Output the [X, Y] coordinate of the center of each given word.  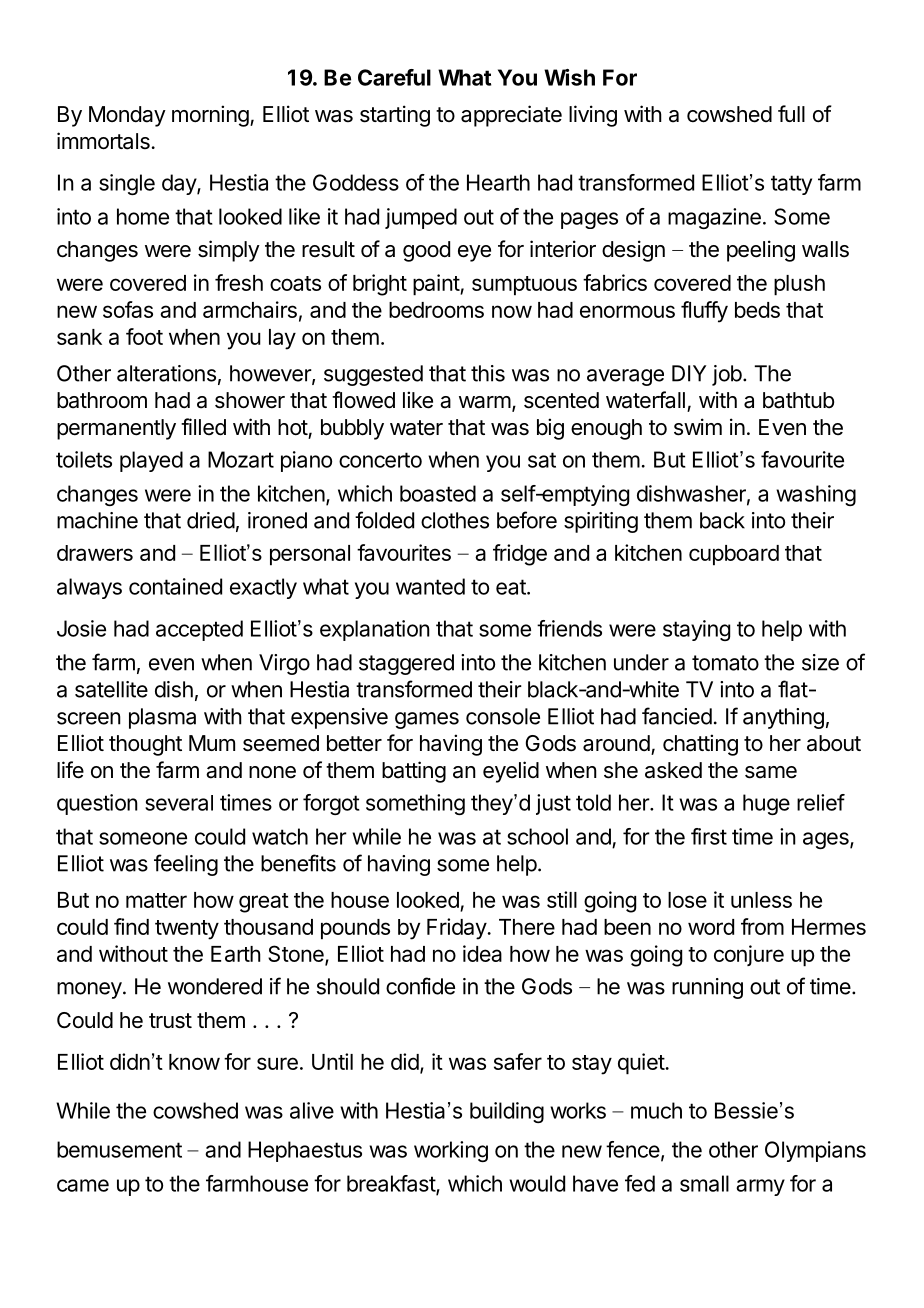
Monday [127, 116]
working [451, 1151]
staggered [406, 664]
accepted [199, 630]
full [791, 113]
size [820, 662]
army [760, 1187]
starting [395, 116]
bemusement [119, 1149]
